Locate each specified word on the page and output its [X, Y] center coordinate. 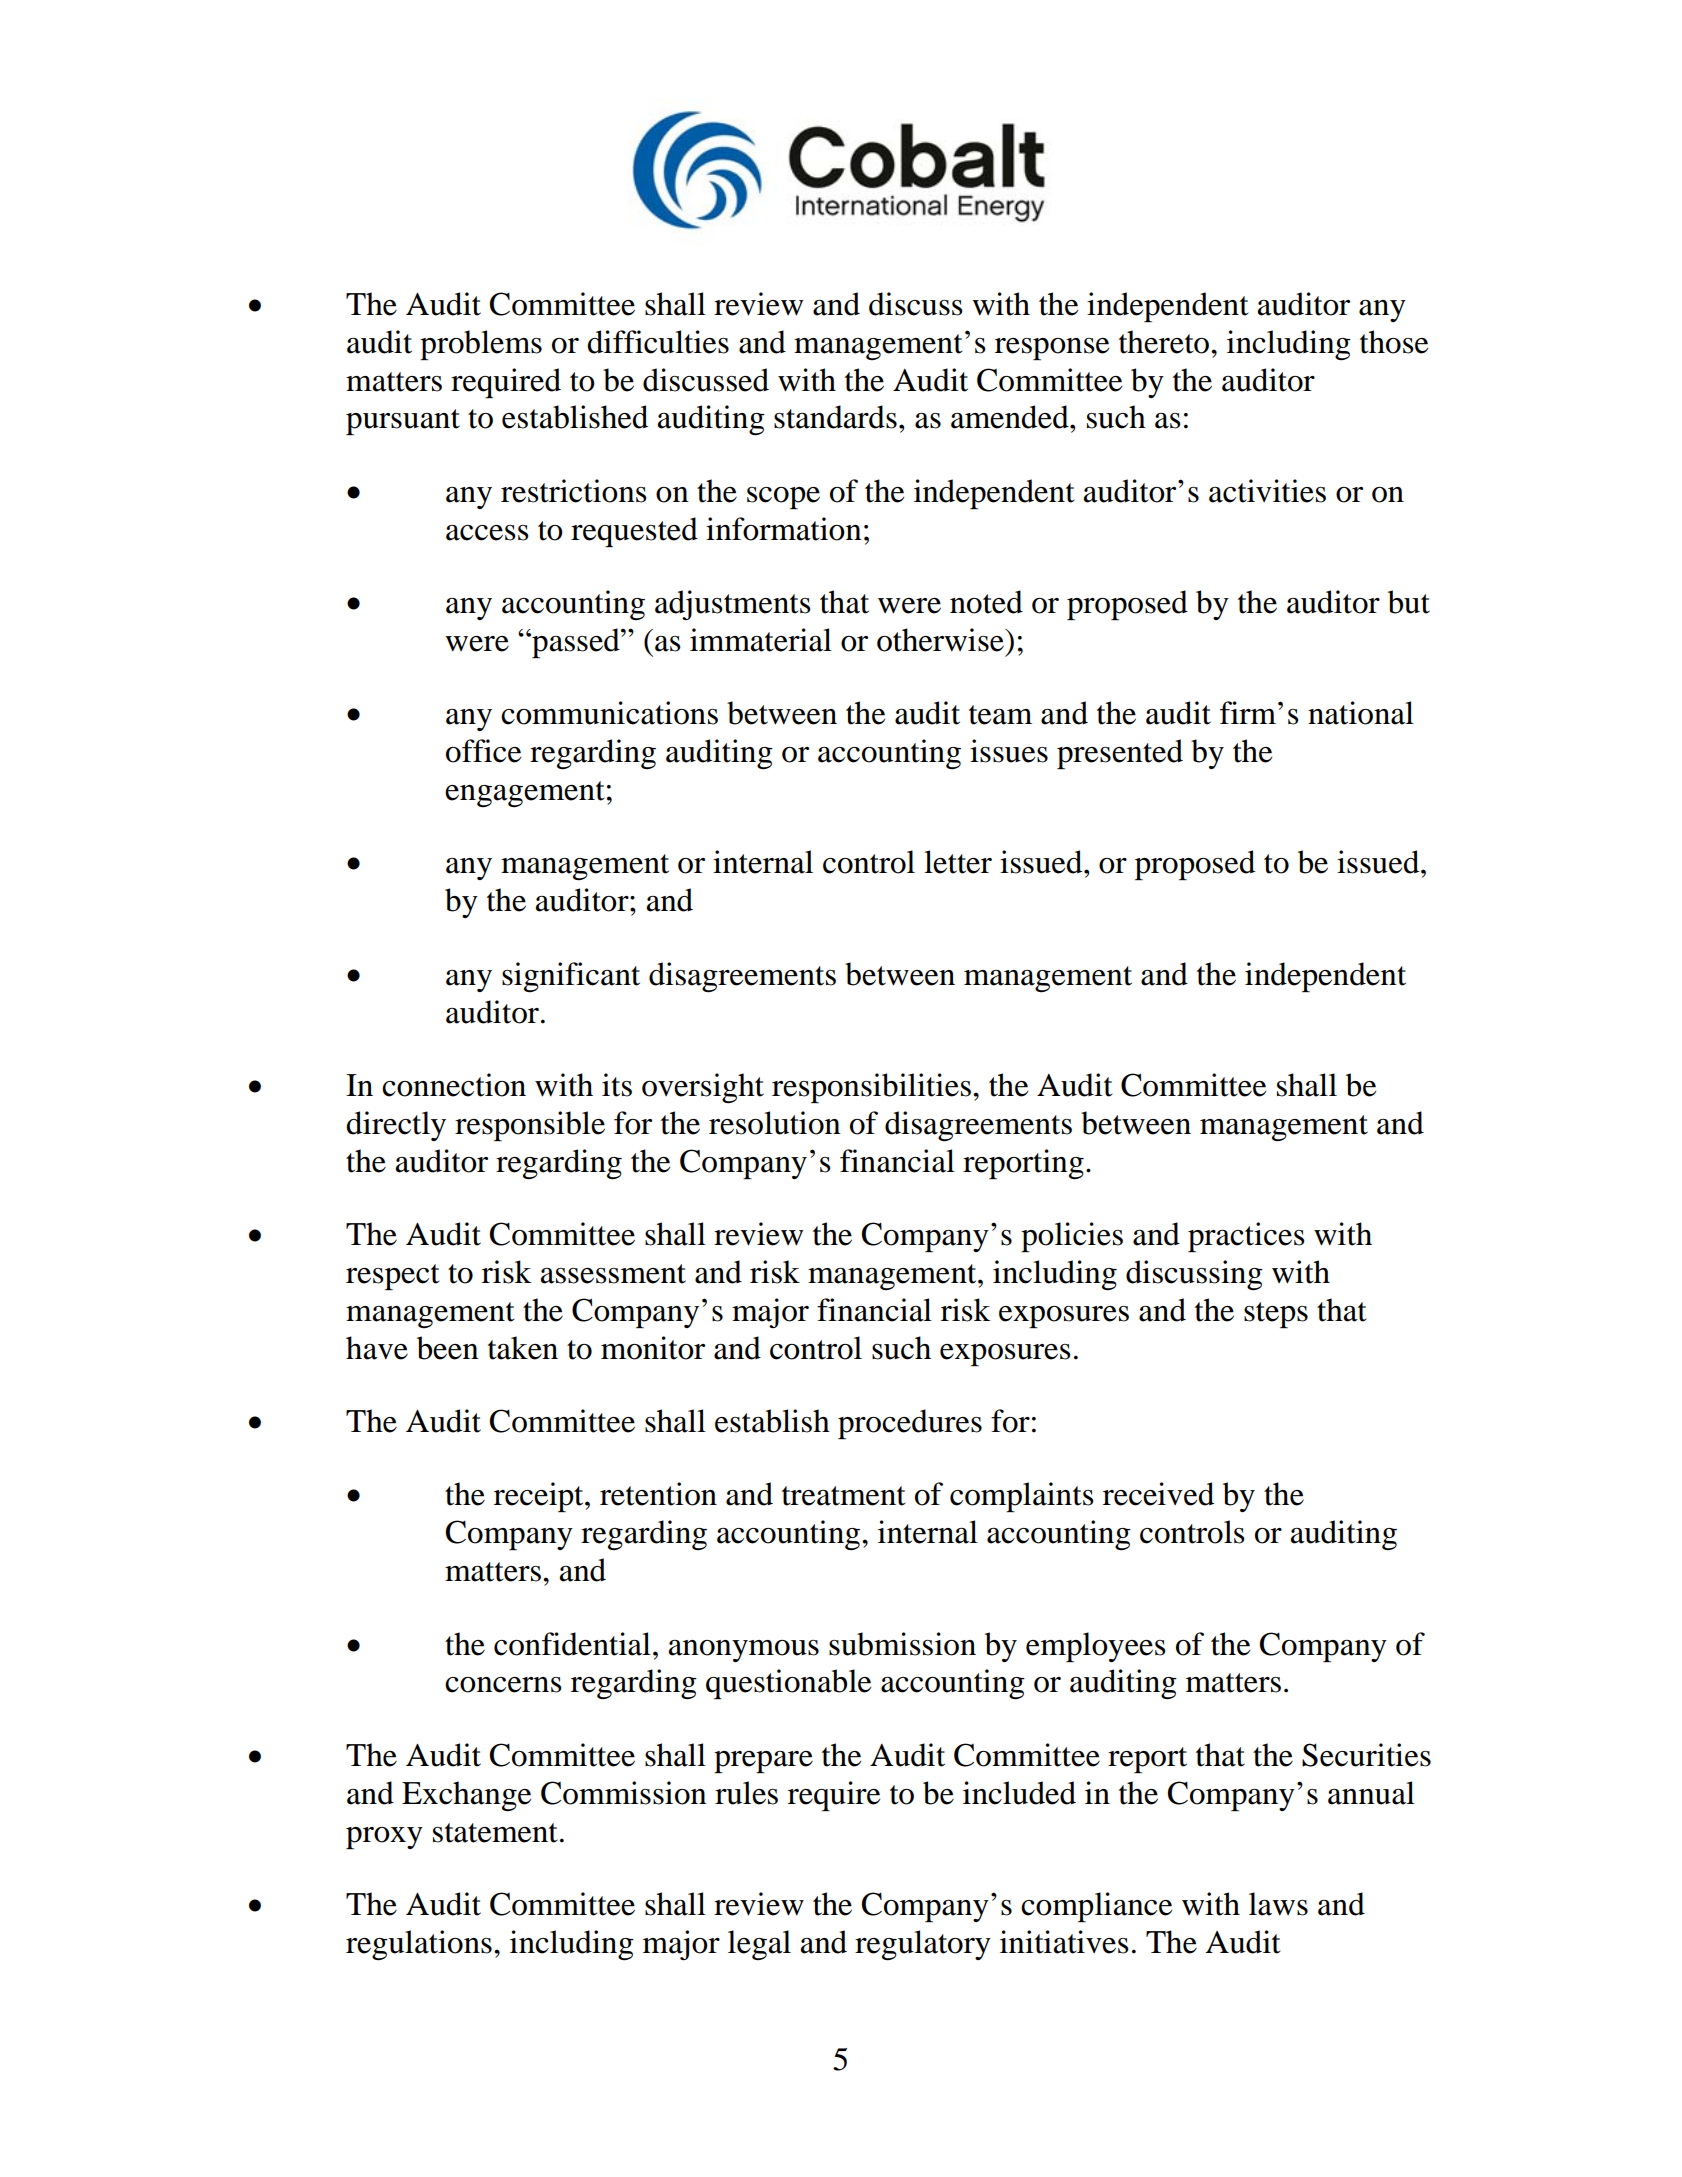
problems [481, 345]
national [1361, 713]
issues [1009, 751]
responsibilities [871, 1088]
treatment [843, 1496]
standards [835, 417]
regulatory [923, 1945]
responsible [530, 1126]
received [1158, 1494]
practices [1246, 1237]
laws [1278, 1904]
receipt [540, 1497]
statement [495, 1833]
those [1394, 342]
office [483, 751]
